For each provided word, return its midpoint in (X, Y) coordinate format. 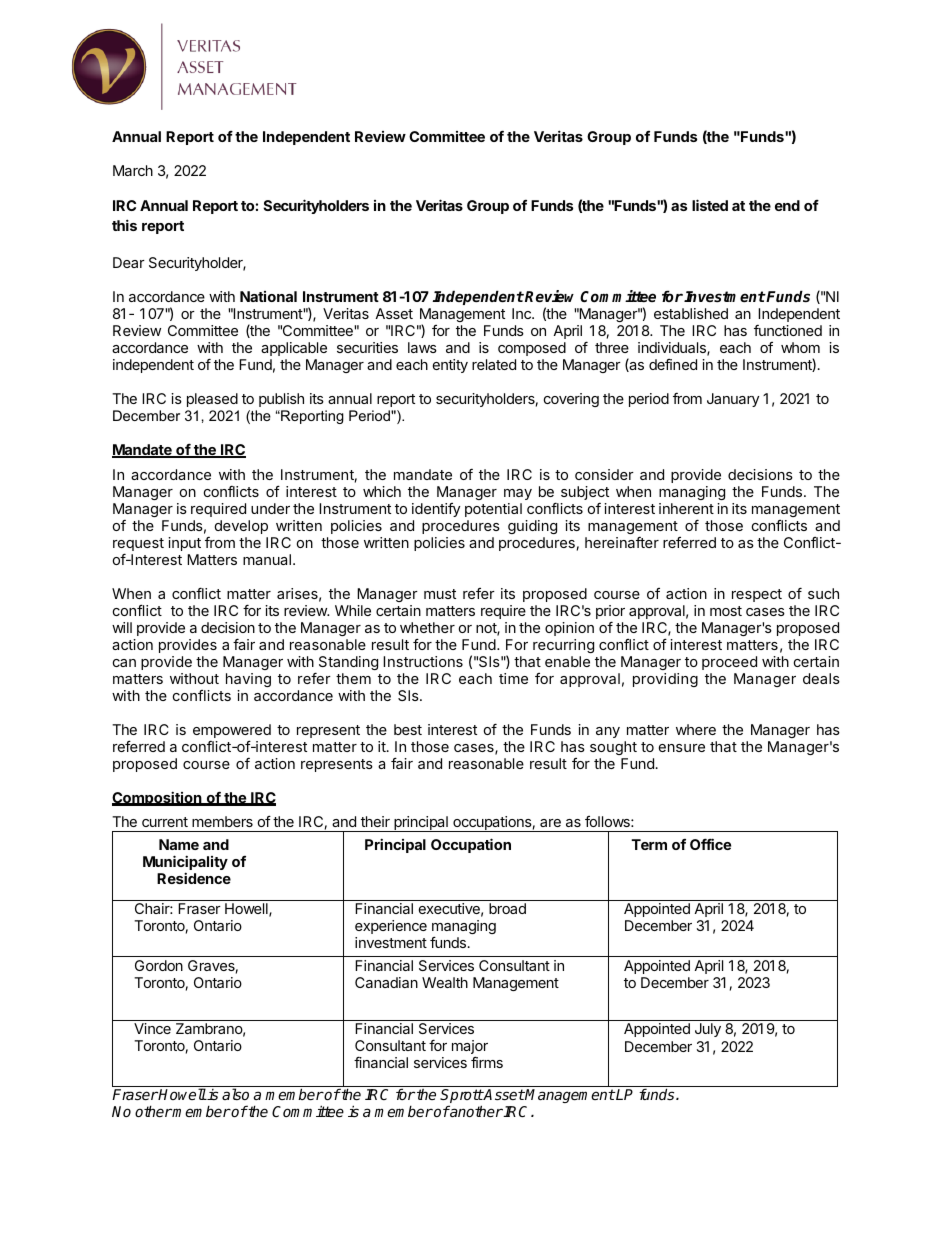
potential (493, 510)
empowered (232, 732)
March (133, 170)
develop (241, 527)
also (235, 1094)
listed (710, 205)
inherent (686, 508)
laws (422, 347)
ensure (682, 748)
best (408, 729)
